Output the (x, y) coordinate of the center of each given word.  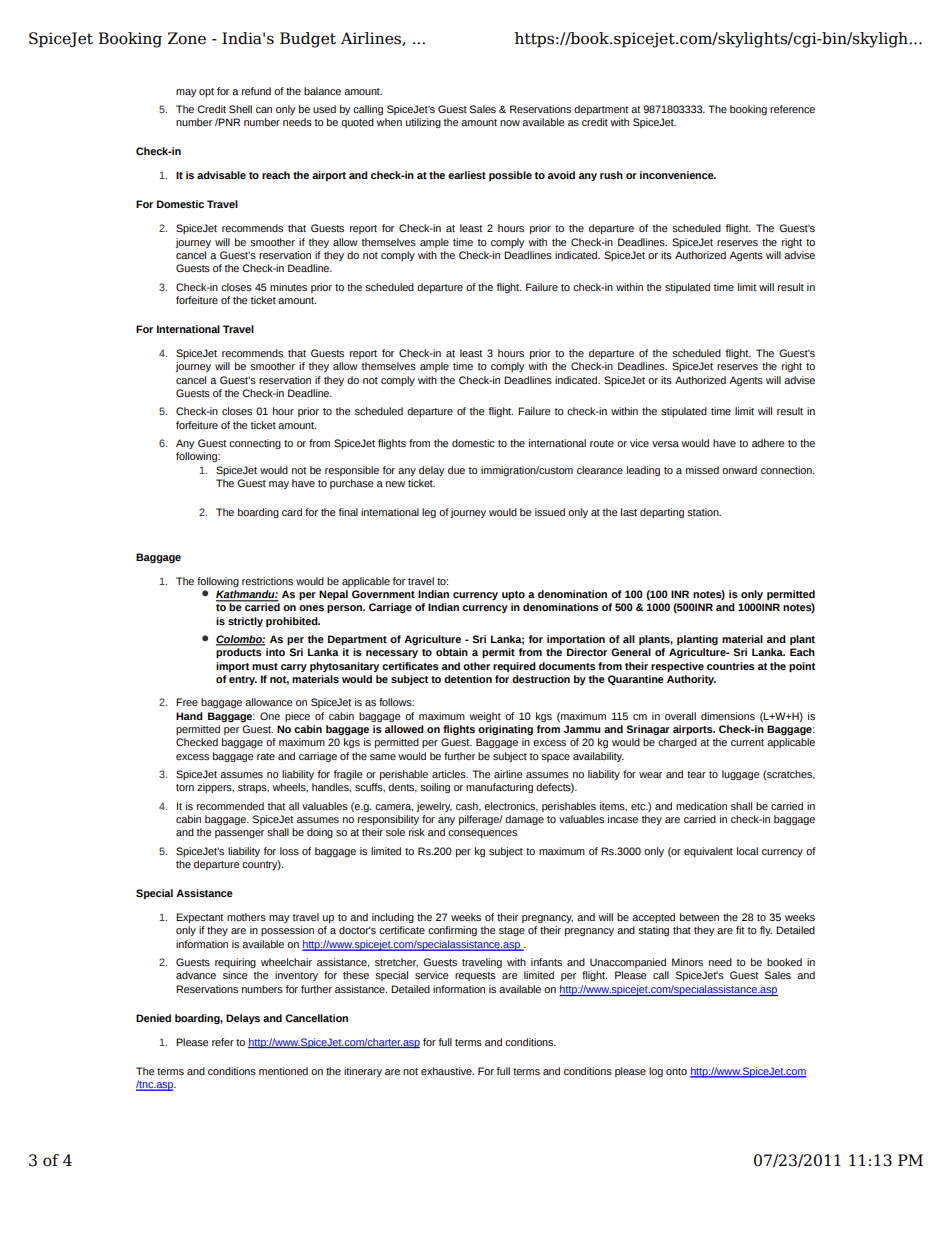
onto (676, 1071)
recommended (230, 806)
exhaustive (447, 1071)
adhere (768, 443)
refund (256, 91)
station (704, 512)
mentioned (283, 1071)
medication (701, 806)
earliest (467, 175)
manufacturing (499, 788)
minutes (288, 287)
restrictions (267, 581)
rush (611, 175)
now (510, 123)
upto (513, 595)
